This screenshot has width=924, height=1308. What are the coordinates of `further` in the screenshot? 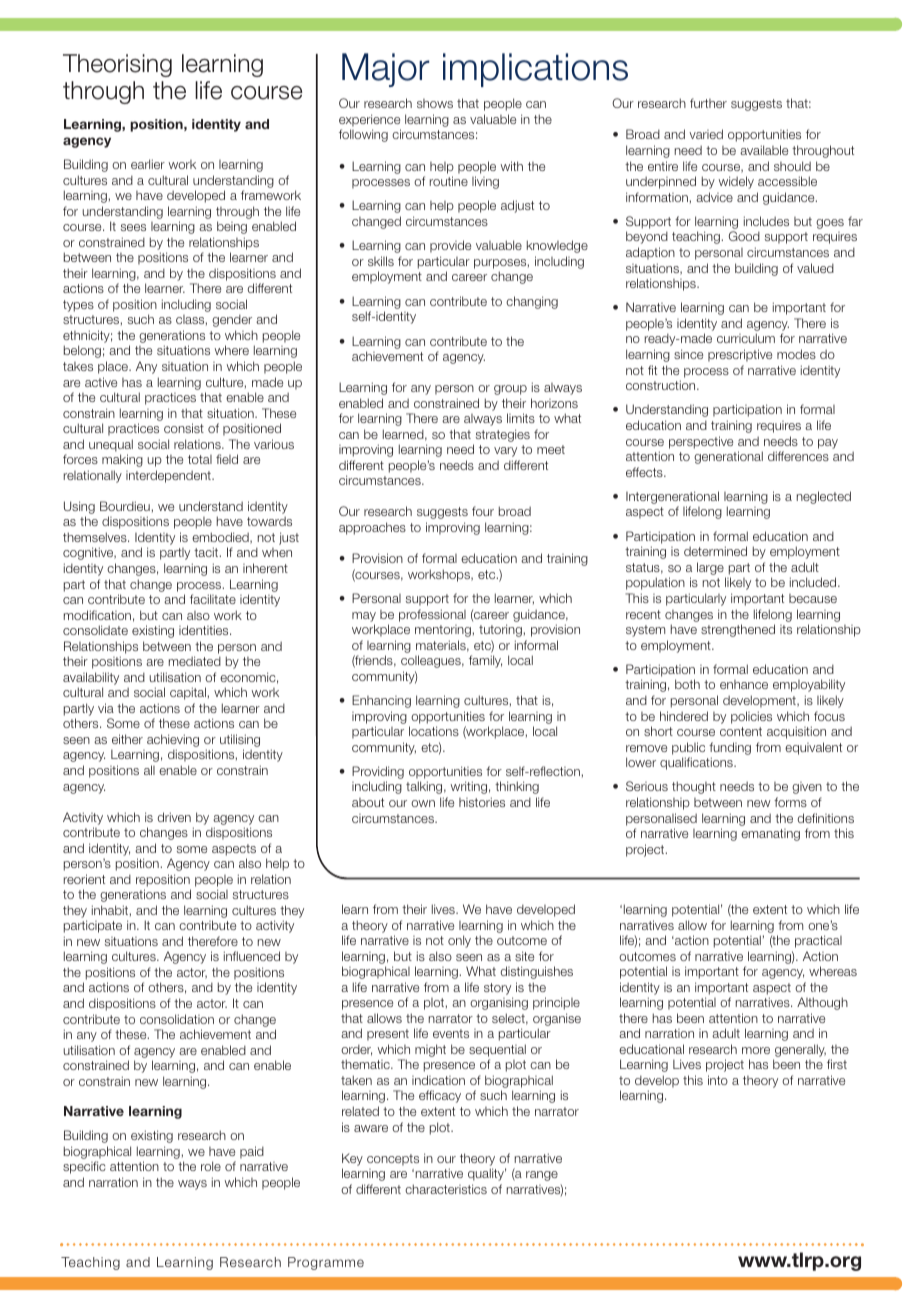 It's located at (708, 103).
